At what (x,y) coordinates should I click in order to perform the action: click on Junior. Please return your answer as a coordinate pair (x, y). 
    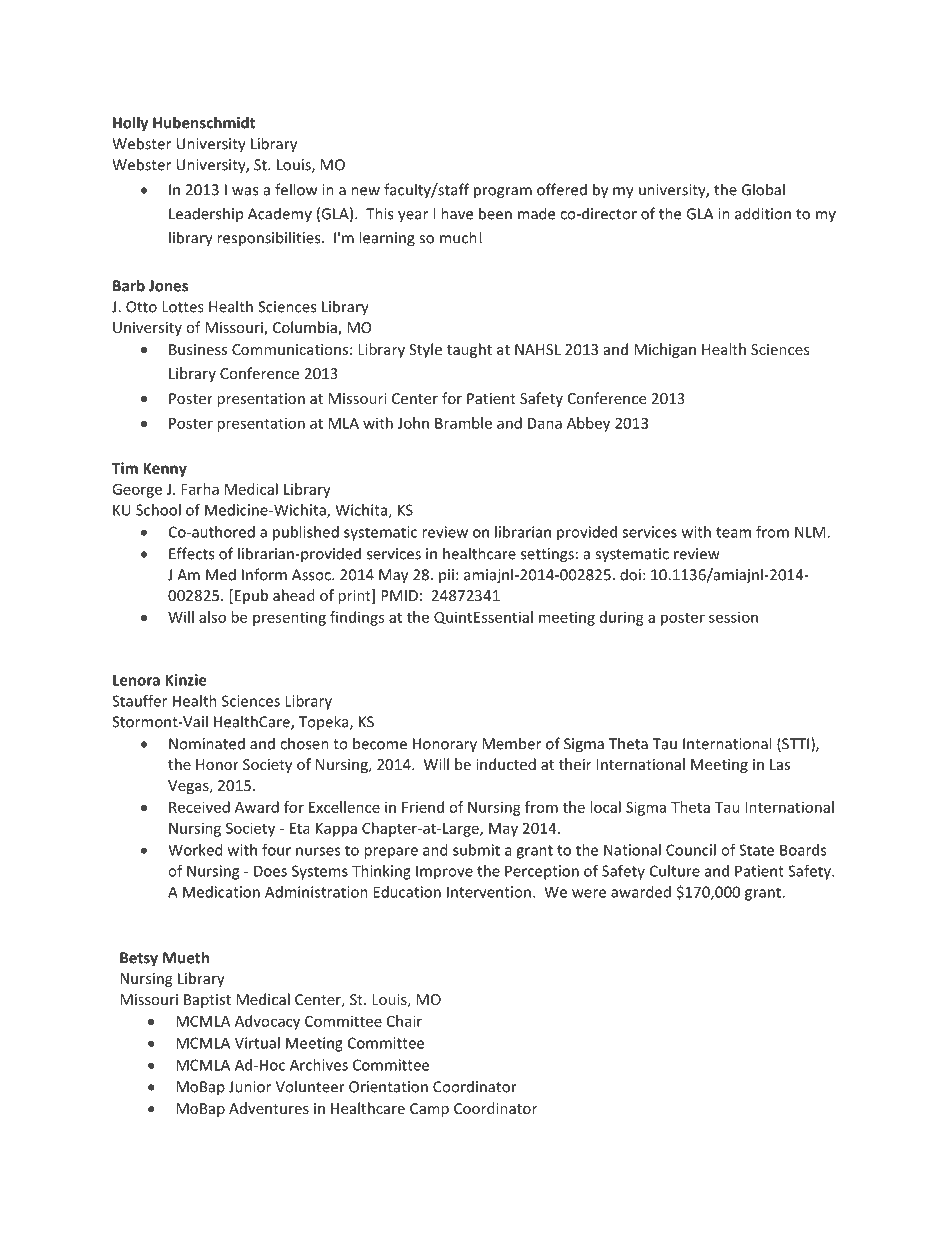
    Looking at the image, I should click on (250, 1087).
